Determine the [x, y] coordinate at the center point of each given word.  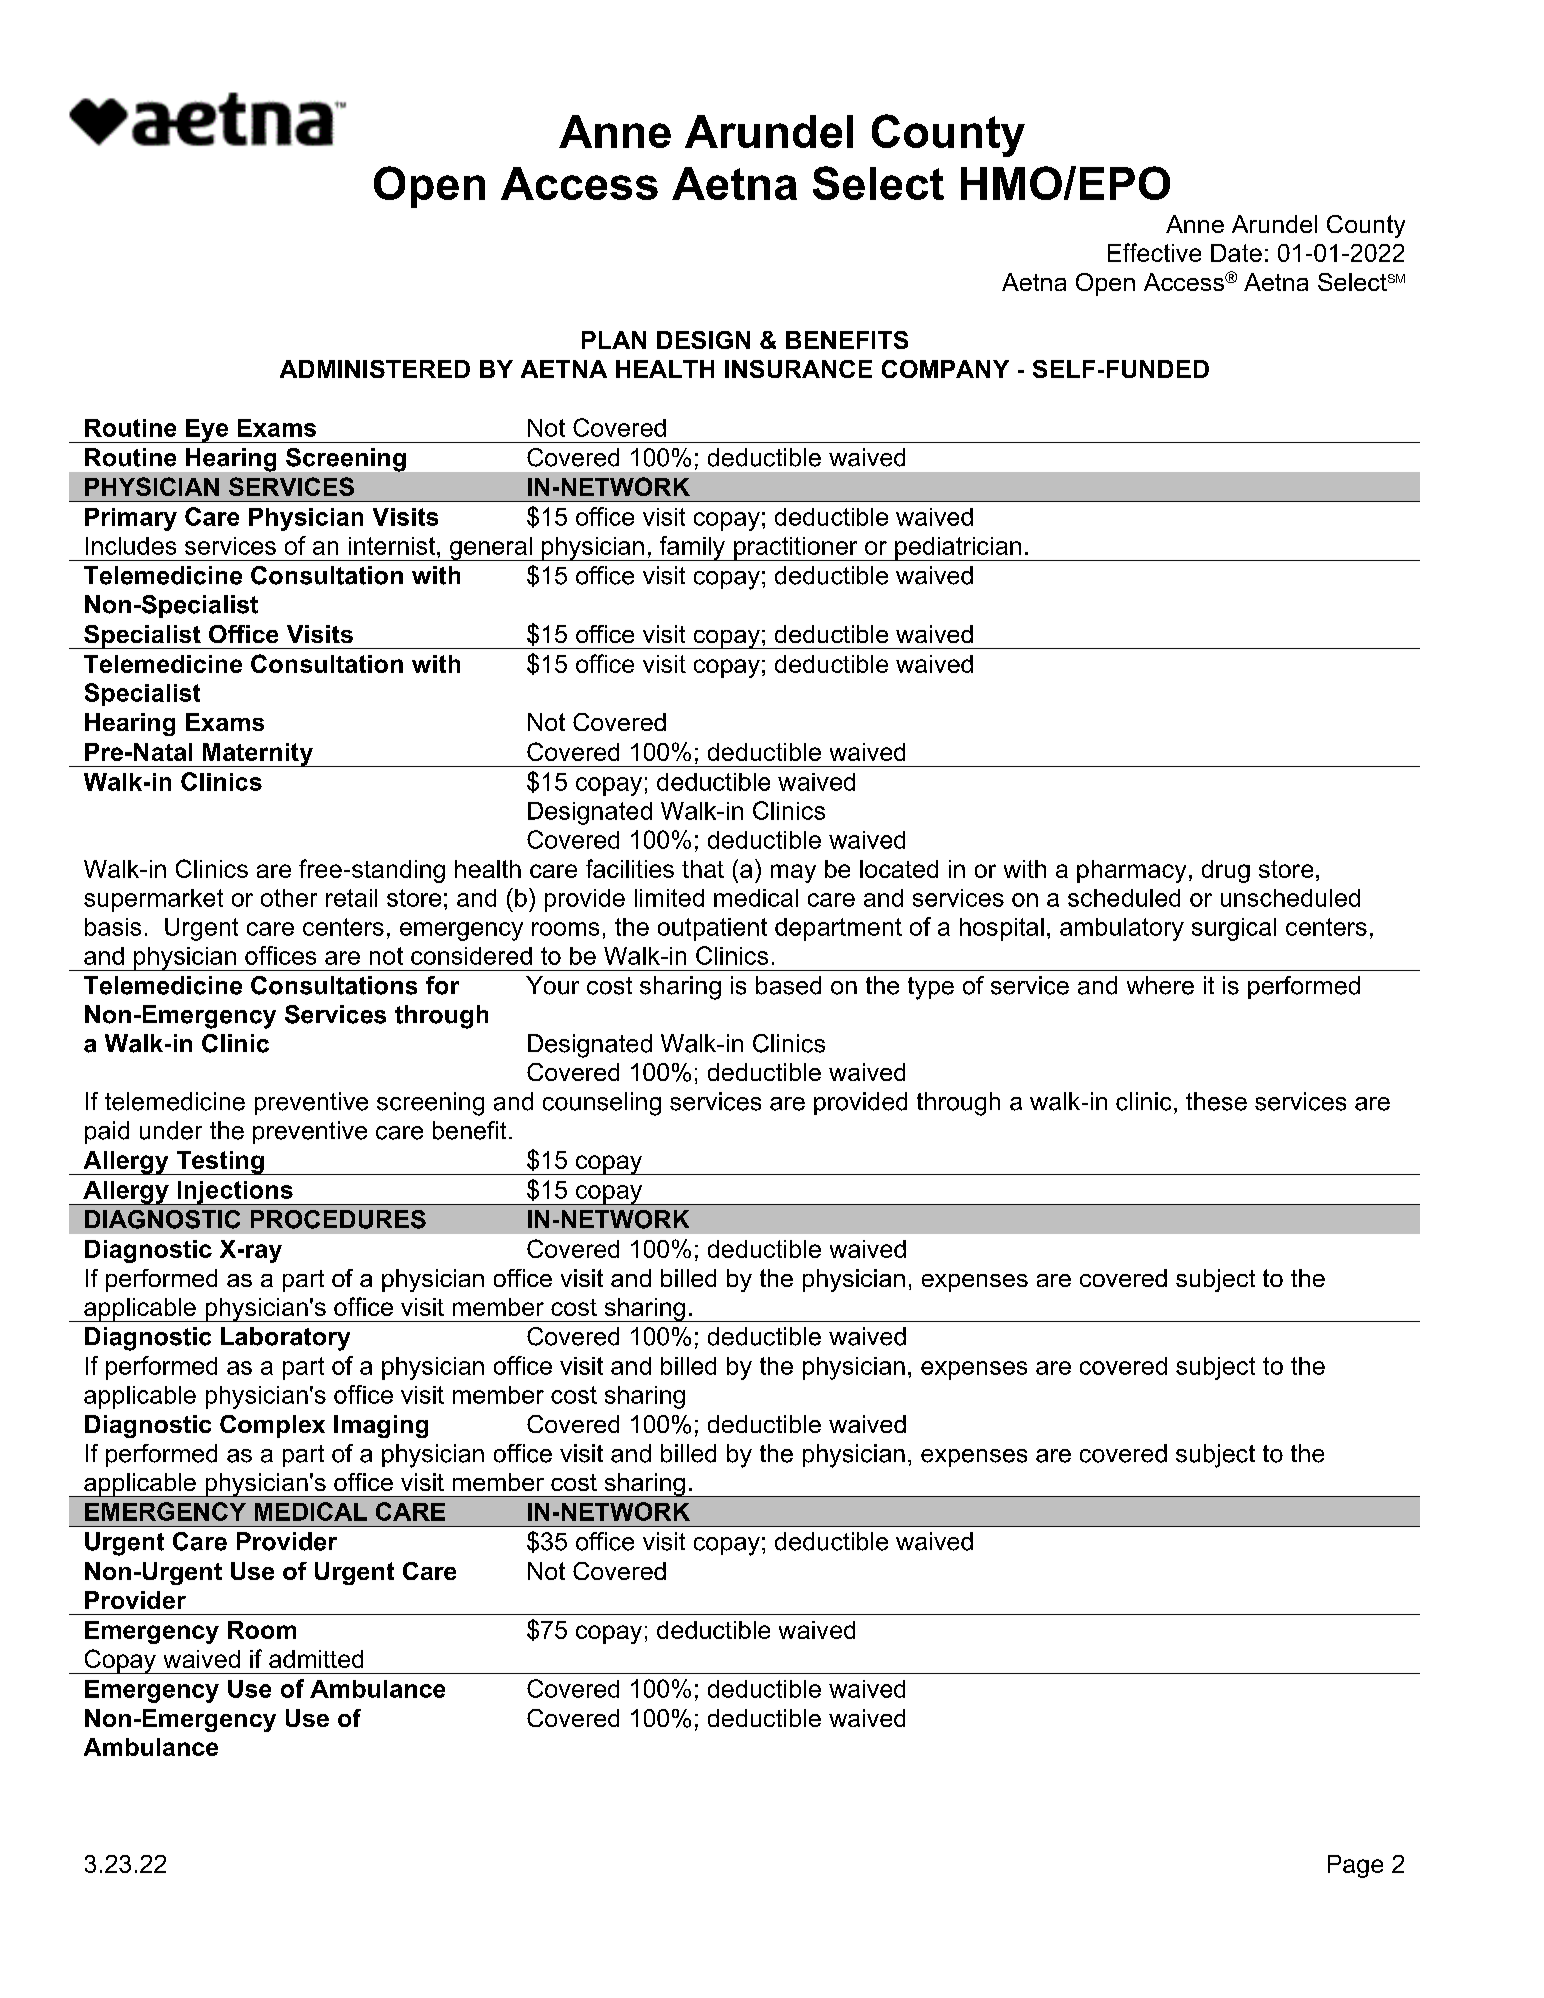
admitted [316, 1659]
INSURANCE [798, 369]
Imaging [381, 1426]
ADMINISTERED [375, 369]
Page [1355, 1866]
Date [1236, 253]
